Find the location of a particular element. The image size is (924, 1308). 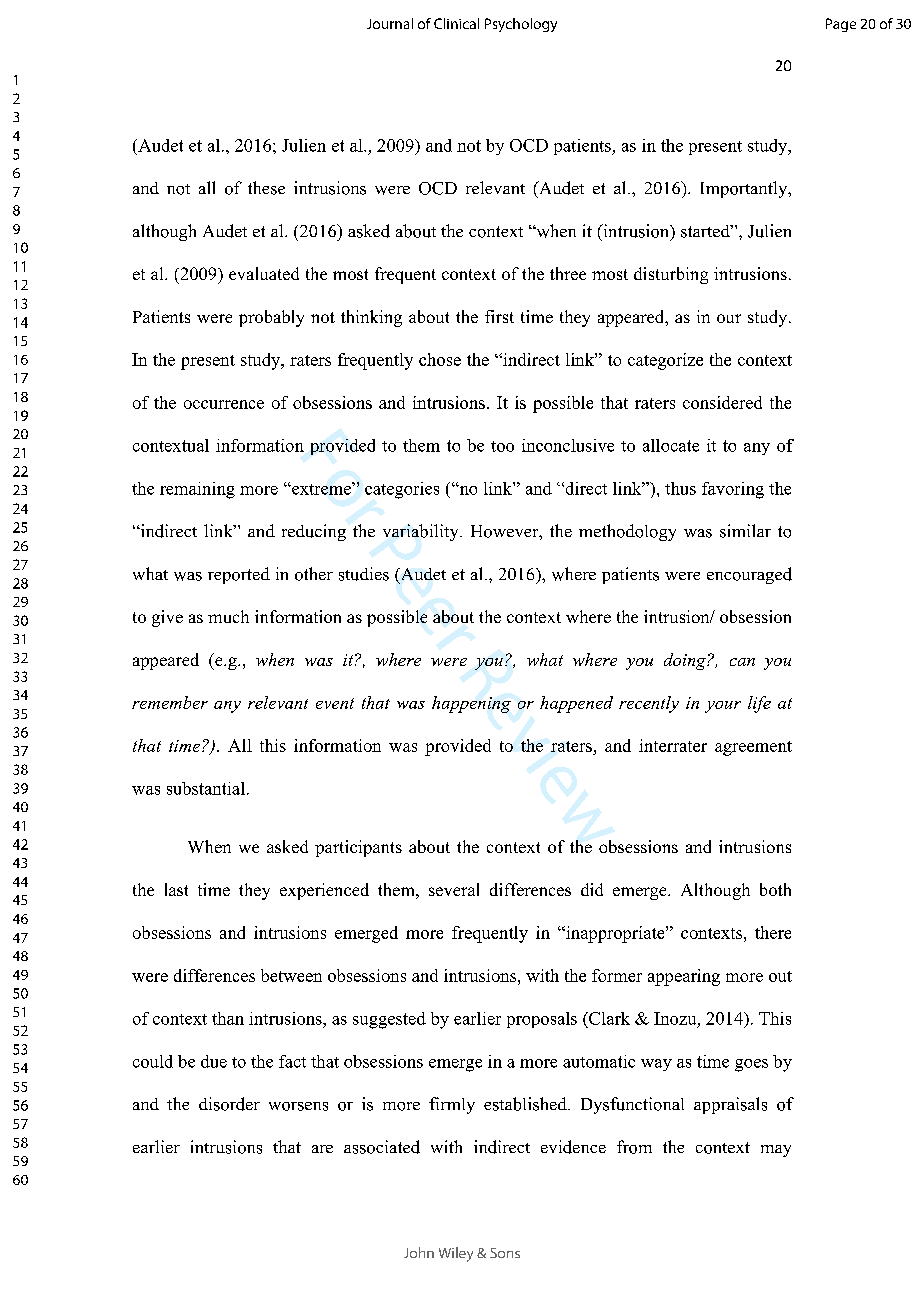

happening is located at coordinates (471, 704).
